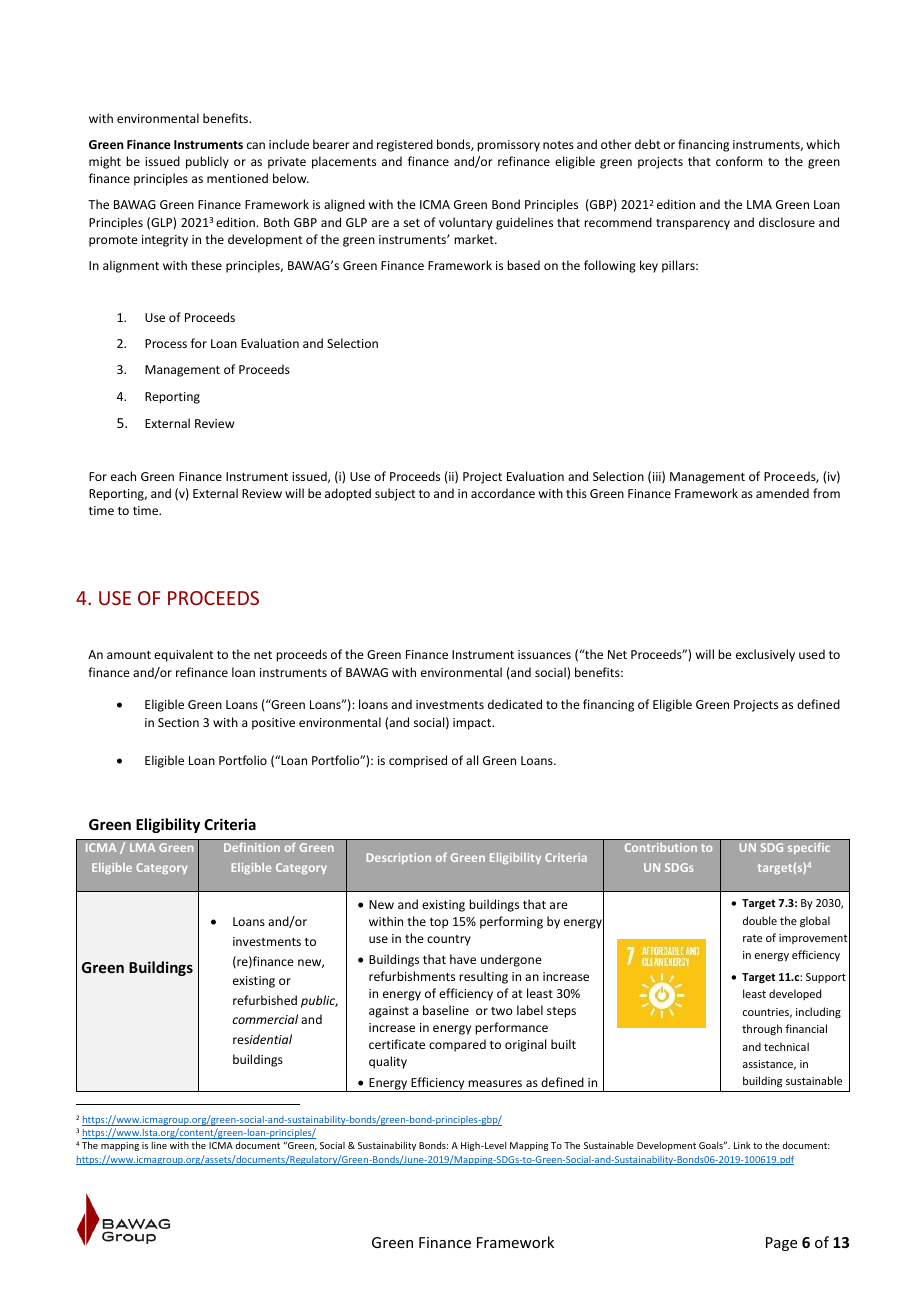 The image size is (924, 1308). Describe the element at coordinates (503, 493) in the screenshot. I see `accordance` at that location.
